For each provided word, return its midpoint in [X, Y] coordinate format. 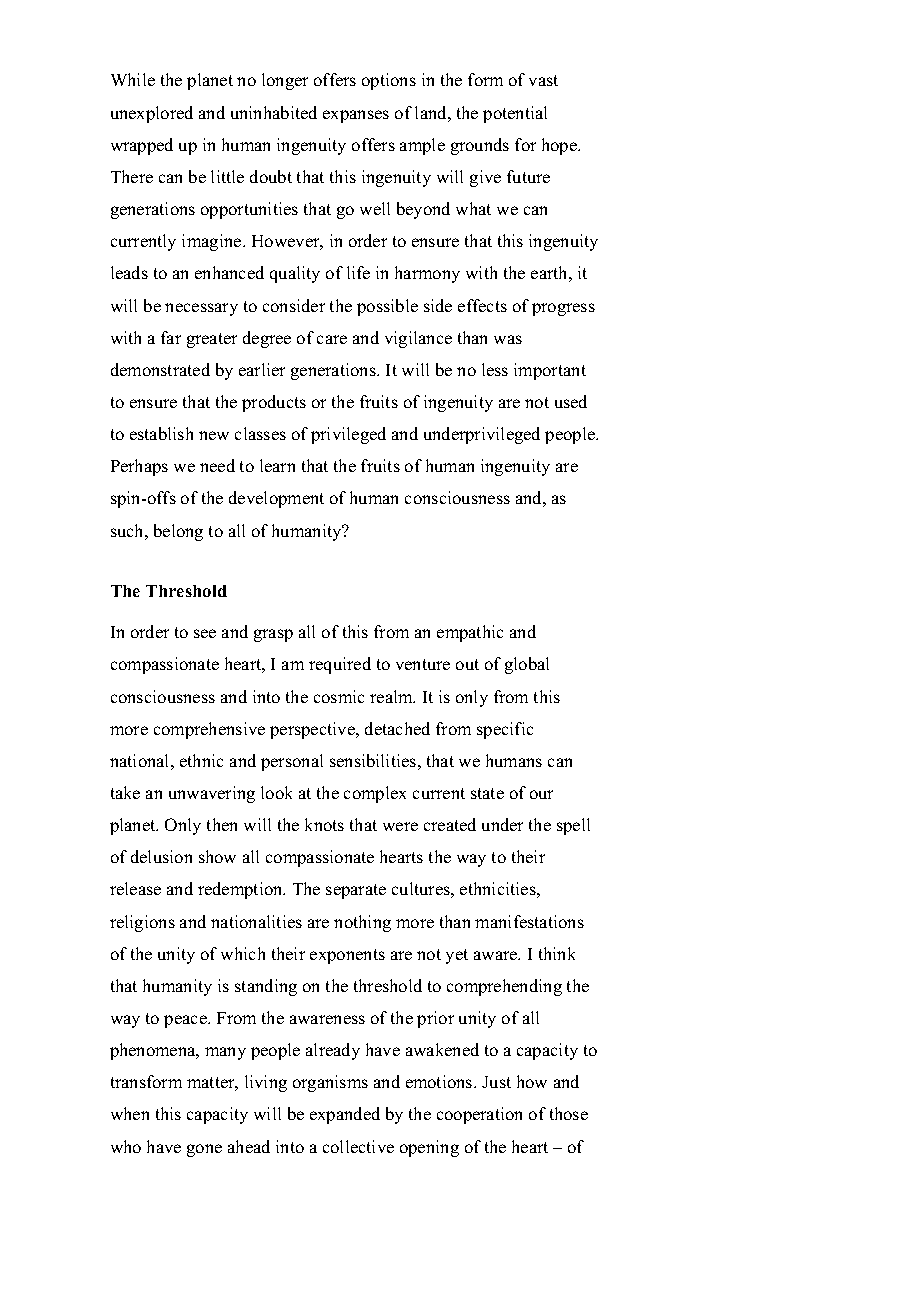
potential [515, 114]
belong [178, 532]
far [171, 337]
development [276, 499]
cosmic [339, 696]
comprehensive [209, 730]
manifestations [529, 921]
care [332, 339]
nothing [362, 923]
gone [204, 1150]
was [508, 339]
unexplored [152, 114]
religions [142, 923]
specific [505, 730]
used [571, 401]
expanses [356, 116]
